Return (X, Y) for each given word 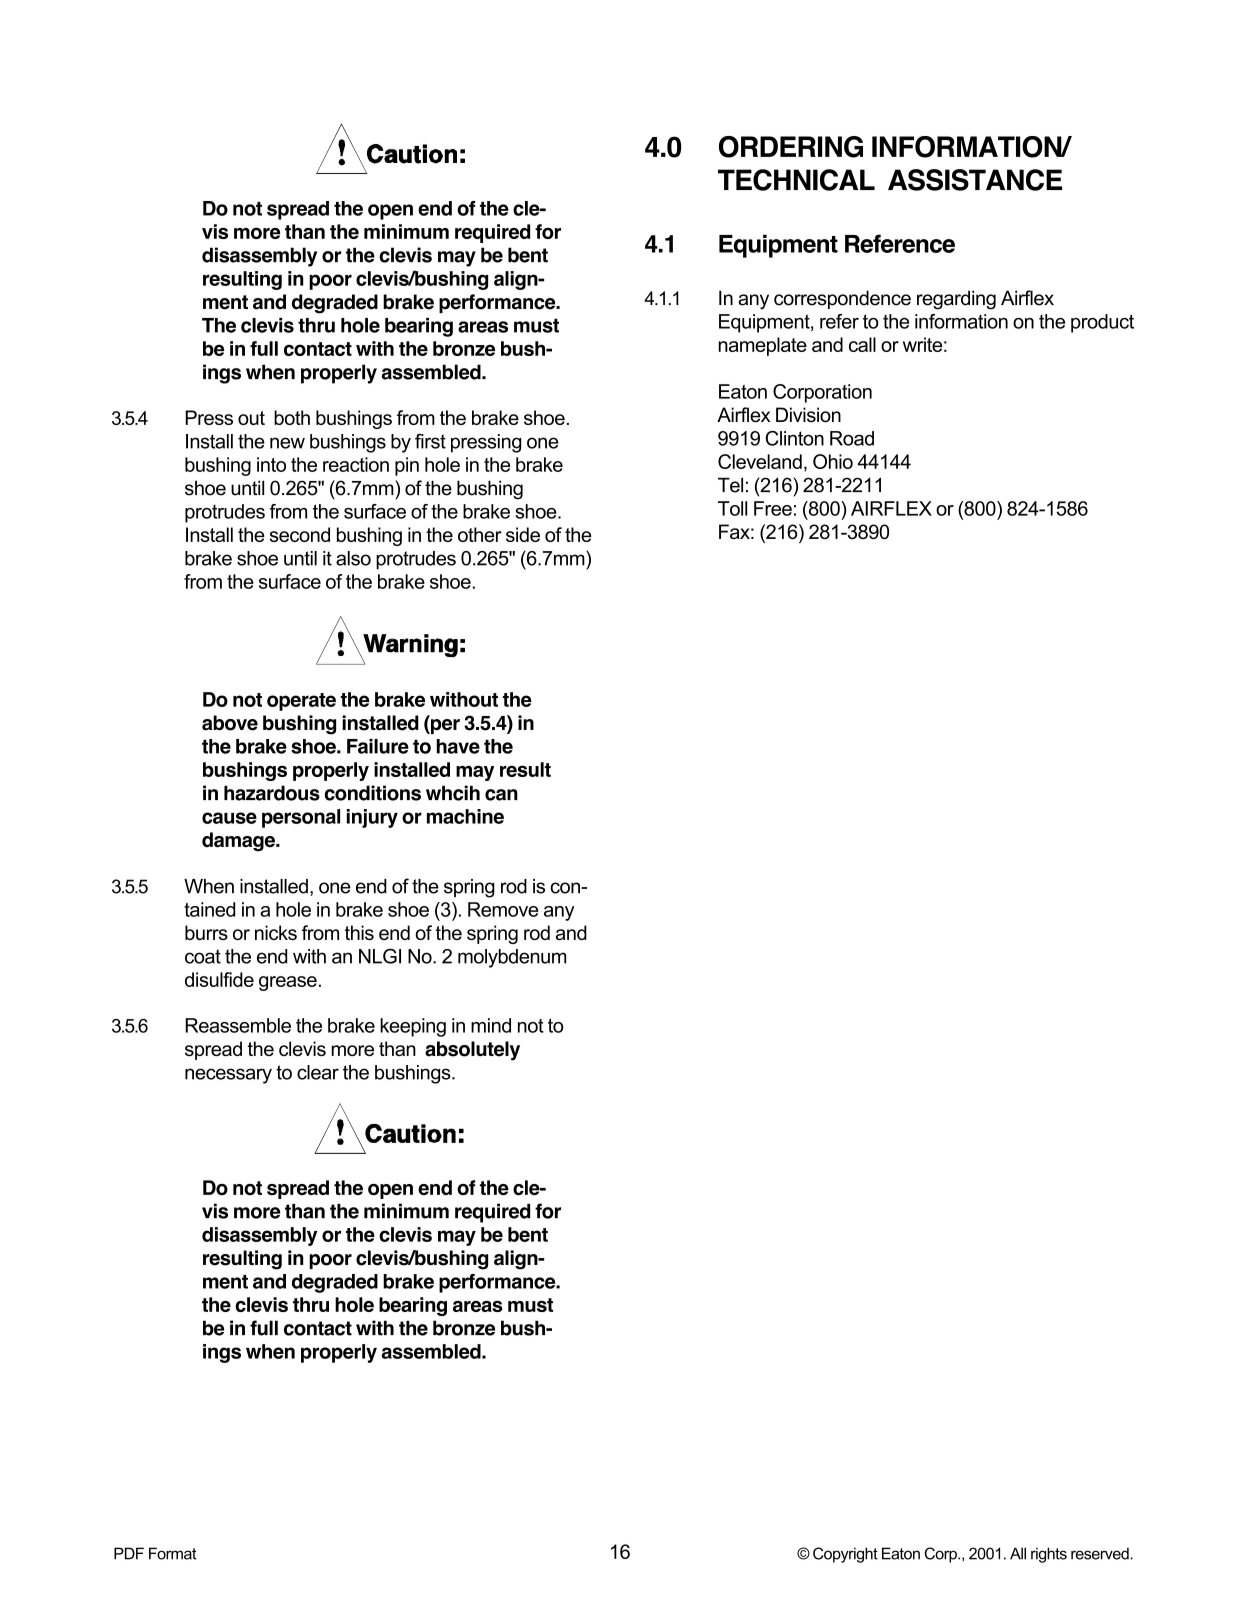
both (292, 417)
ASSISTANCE (975, 180)
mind (491, 1025)
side (523, 534)
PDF (129, 1553)
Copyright (845, 1555)
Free (773, 508)
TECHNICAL (796, 180)
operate (301, 702)
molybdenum (512, 958)
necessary (228, 1076)
